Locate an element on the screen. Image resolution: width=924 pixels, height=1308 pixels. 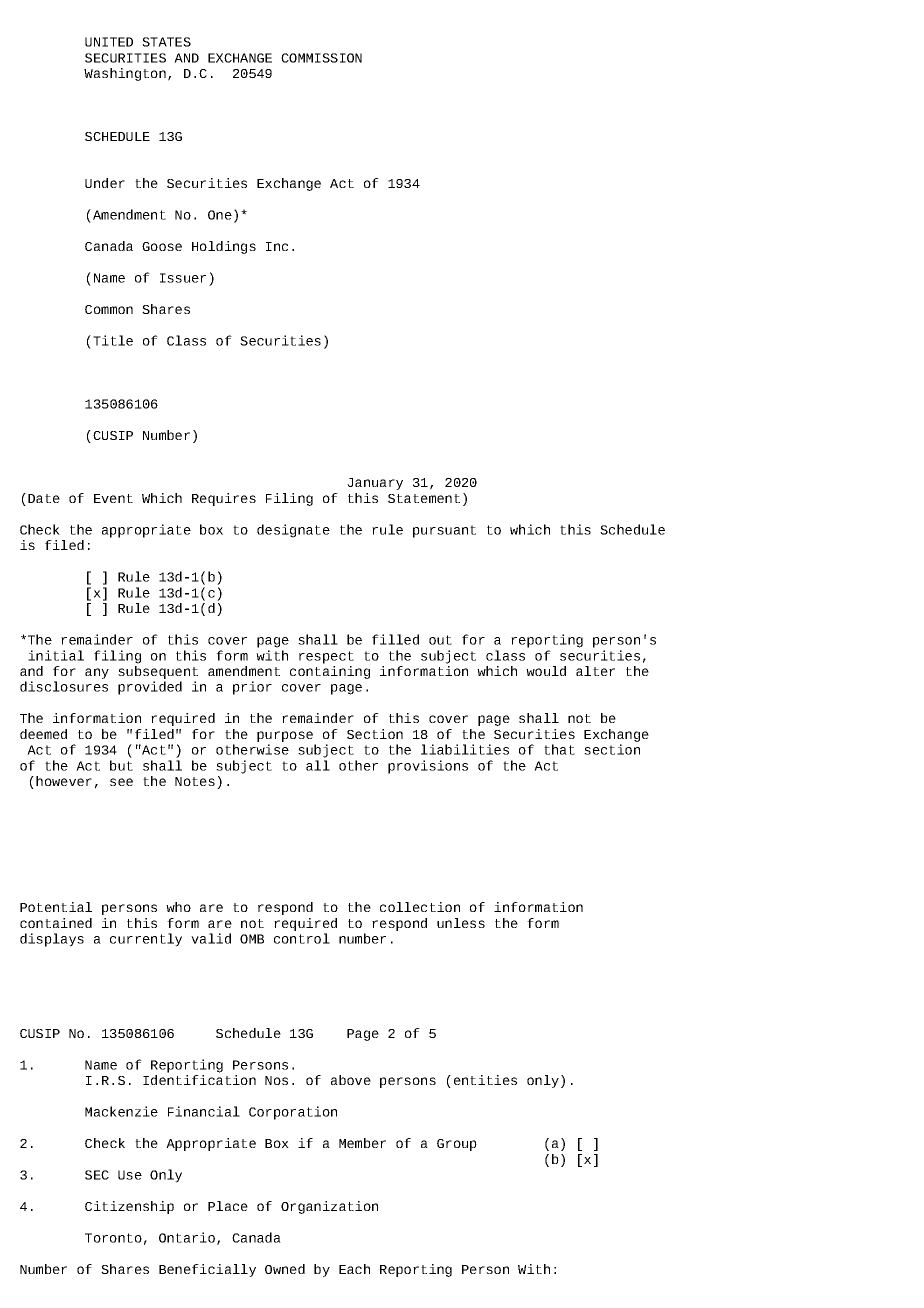
Inc is located at coordinates (277, 246).
